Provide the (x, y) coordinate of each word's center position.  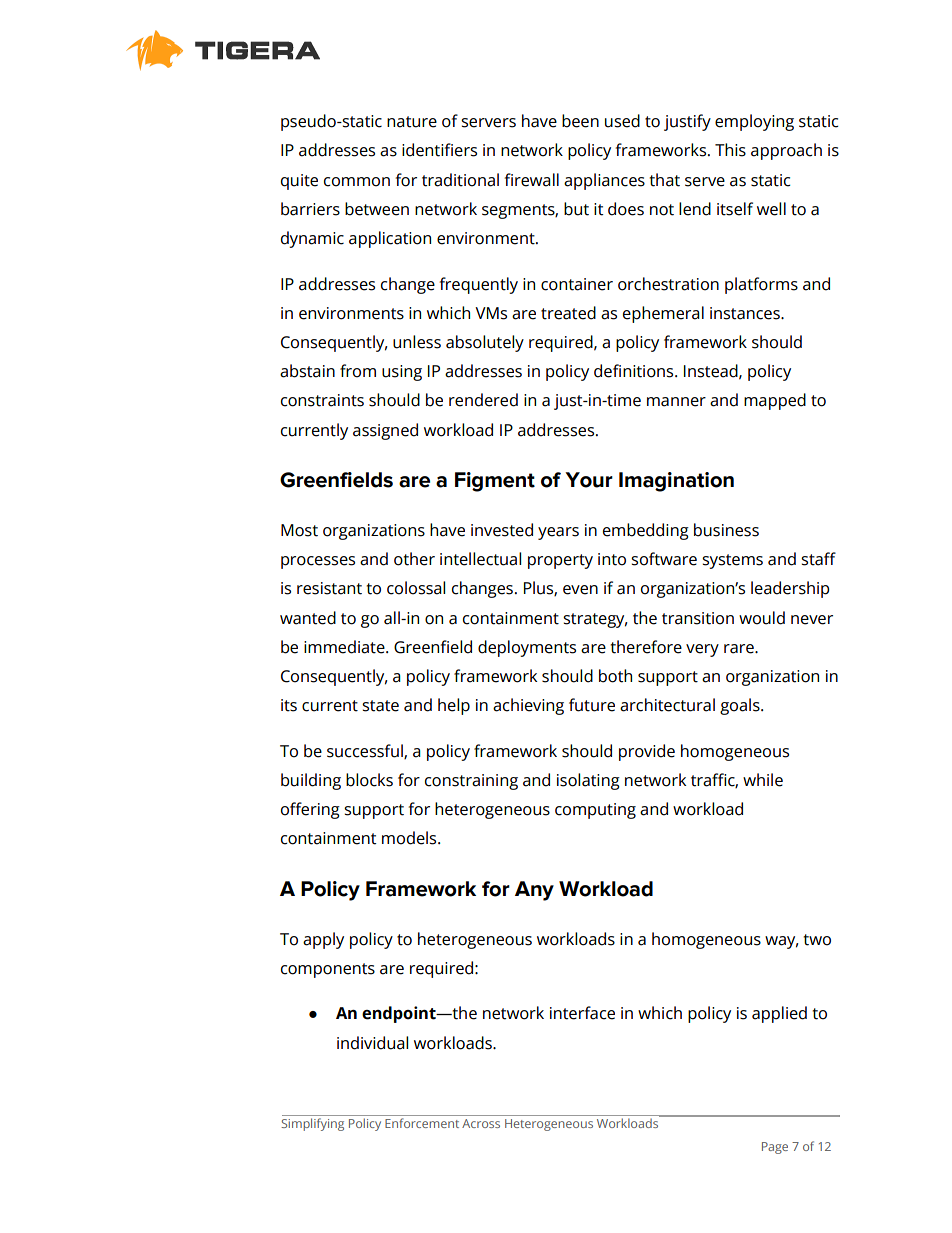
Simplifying (312, 1124)
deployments (527, 648)
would (762, 618)
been (580, 121)
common (357, 182)
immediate (345, 647)
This (730, 150)
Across (481, 1123)
